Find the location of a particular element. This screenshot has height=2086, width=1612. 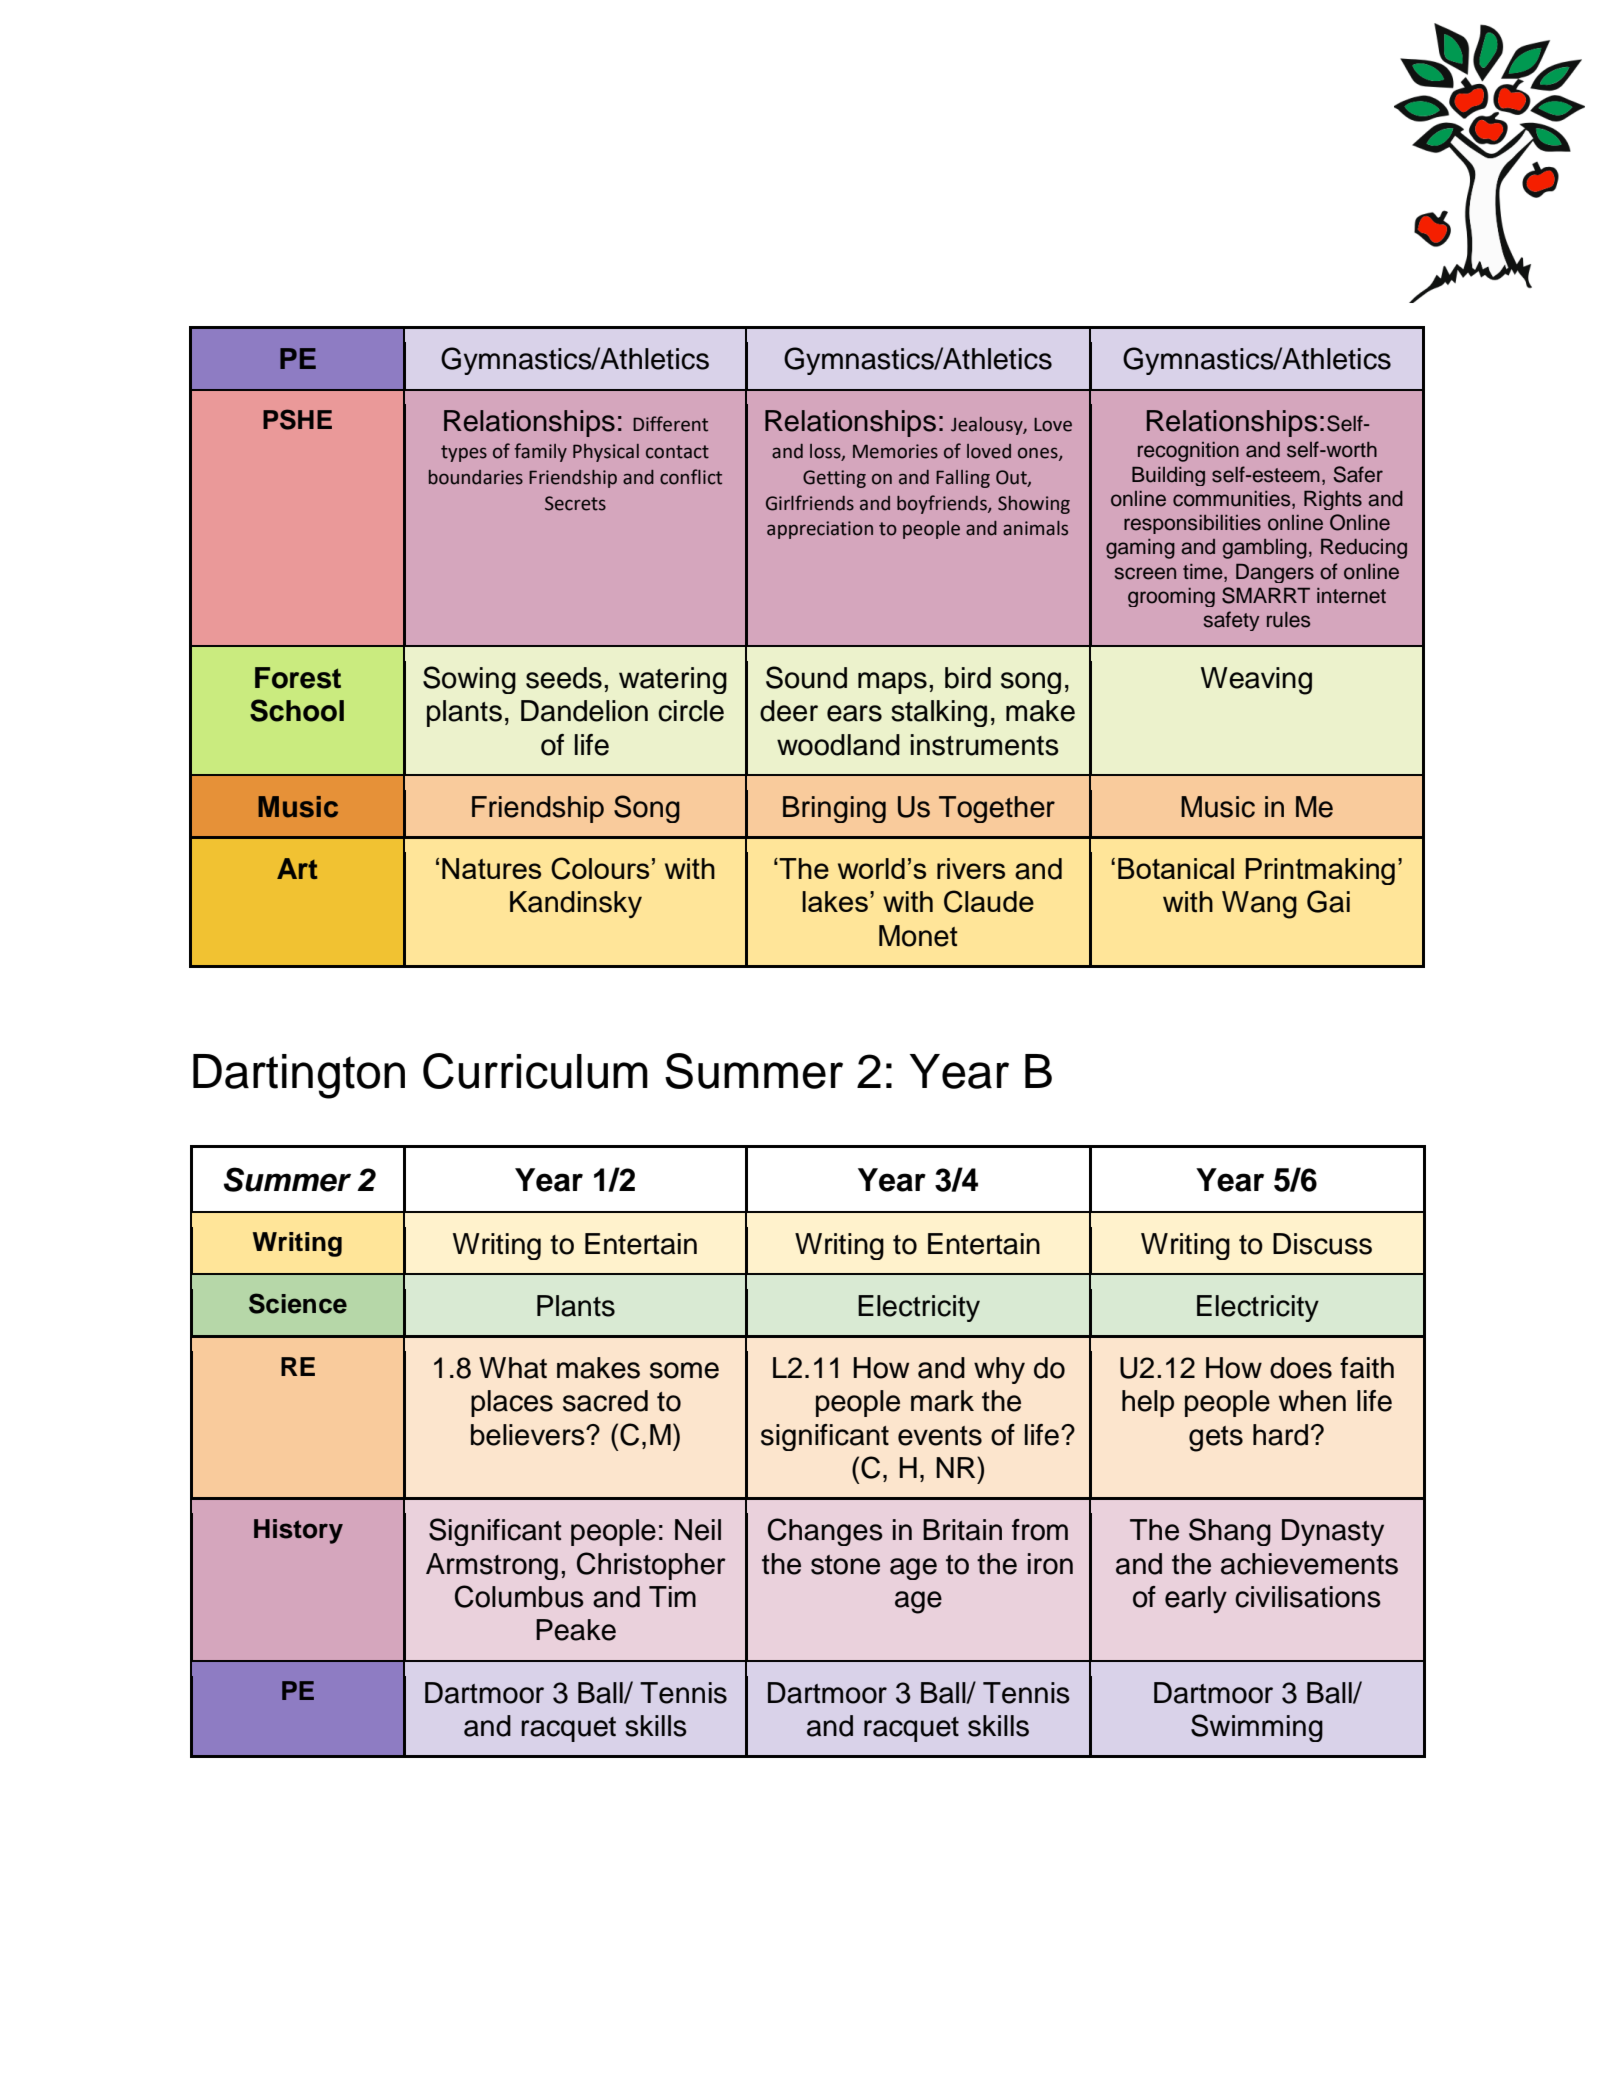

Columbus is located at coordinates (519, 1596).
